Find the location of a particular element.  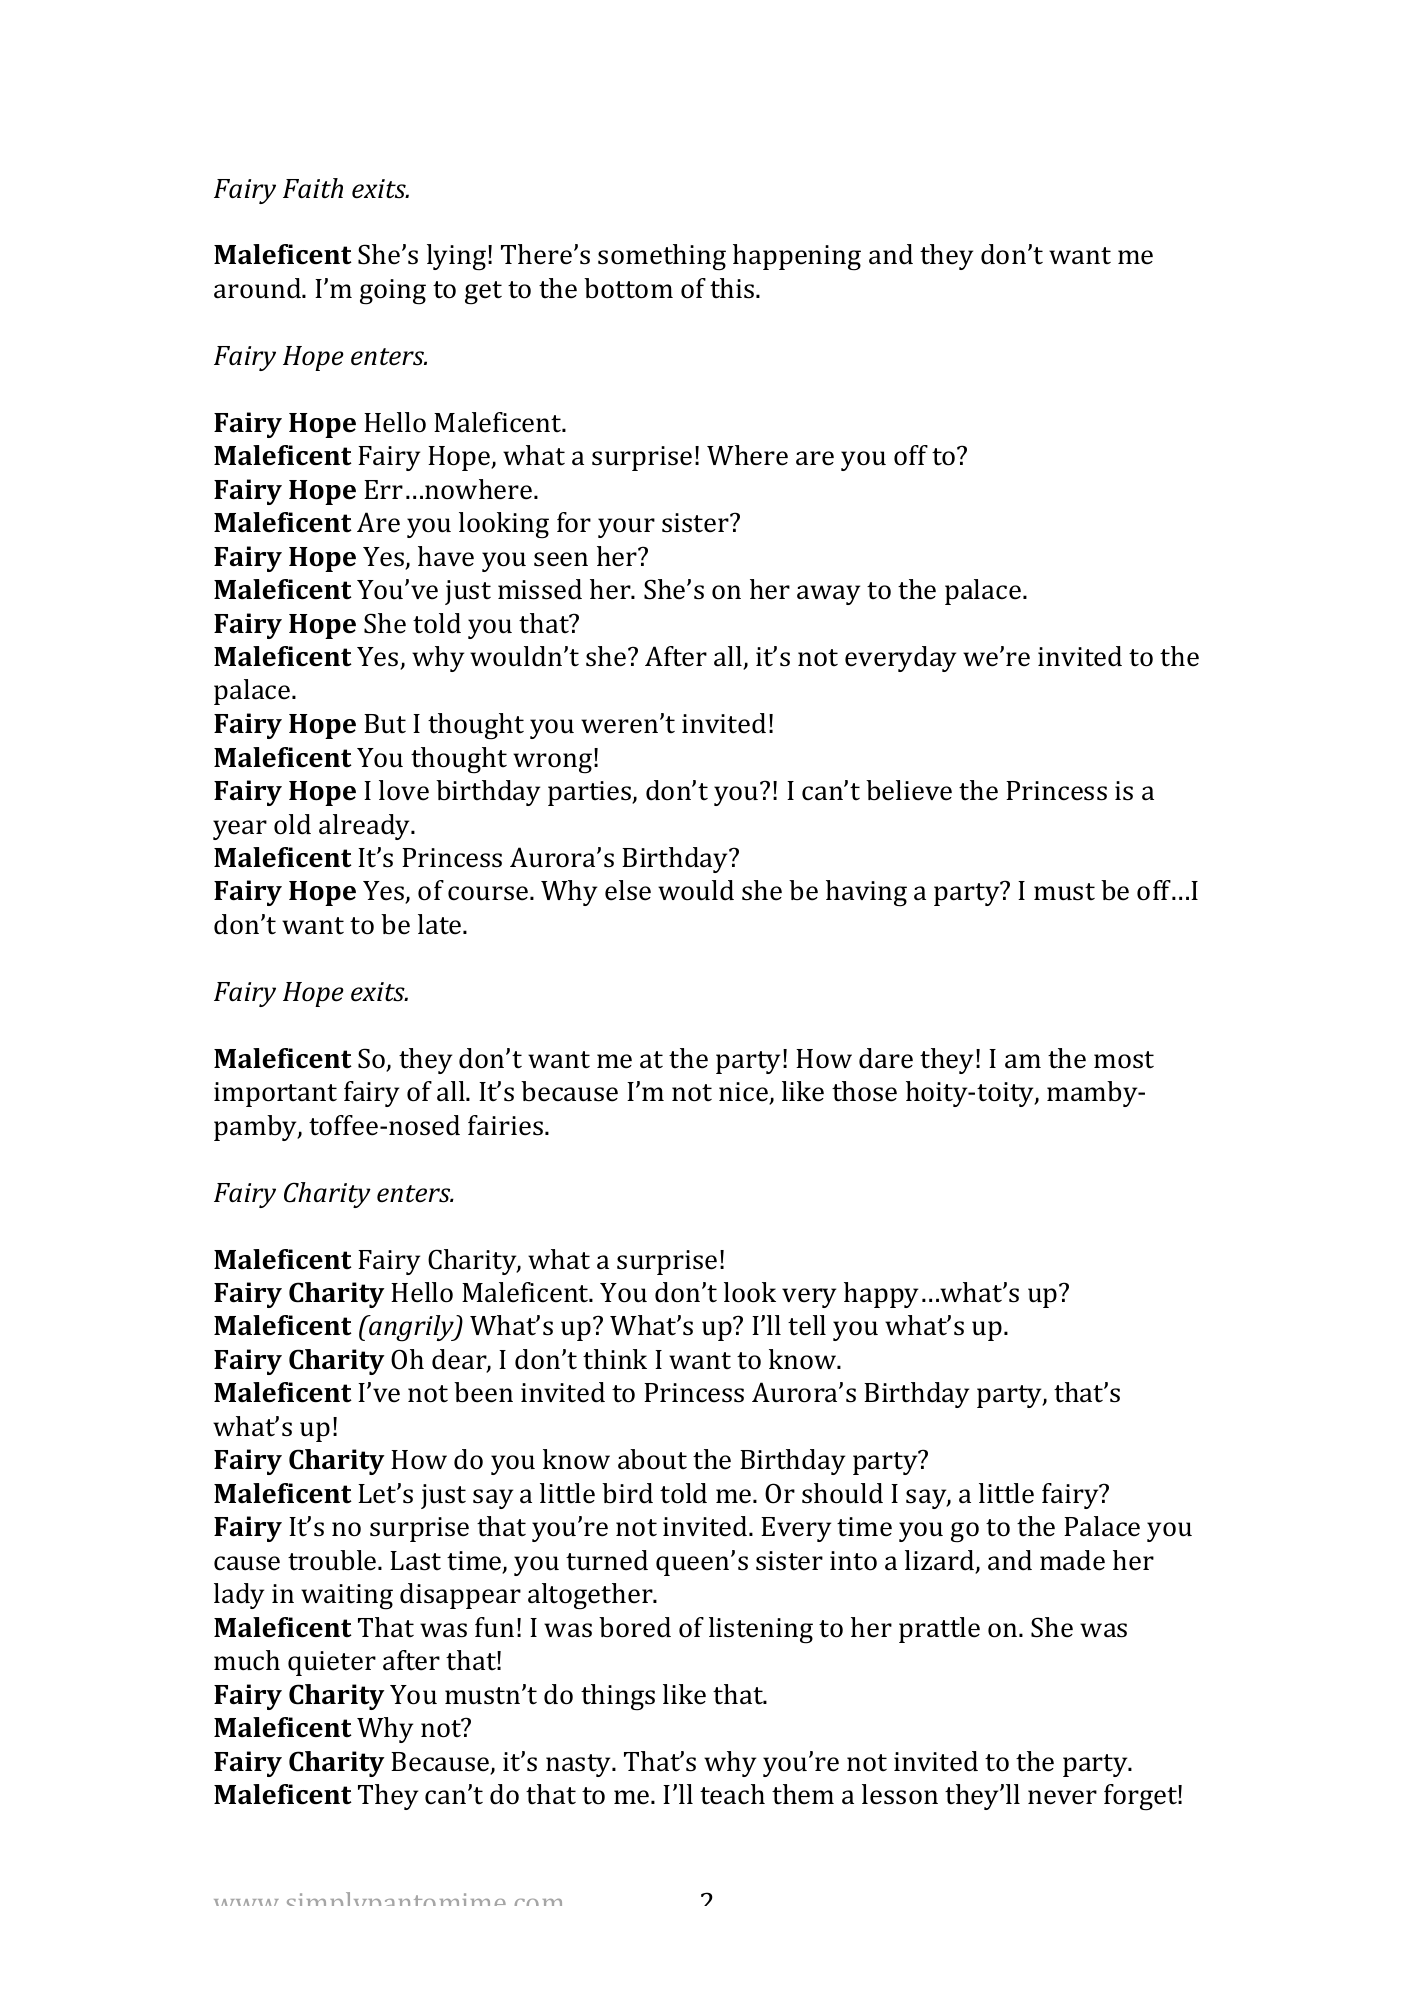

believe is located at coordinates (909, 790).
